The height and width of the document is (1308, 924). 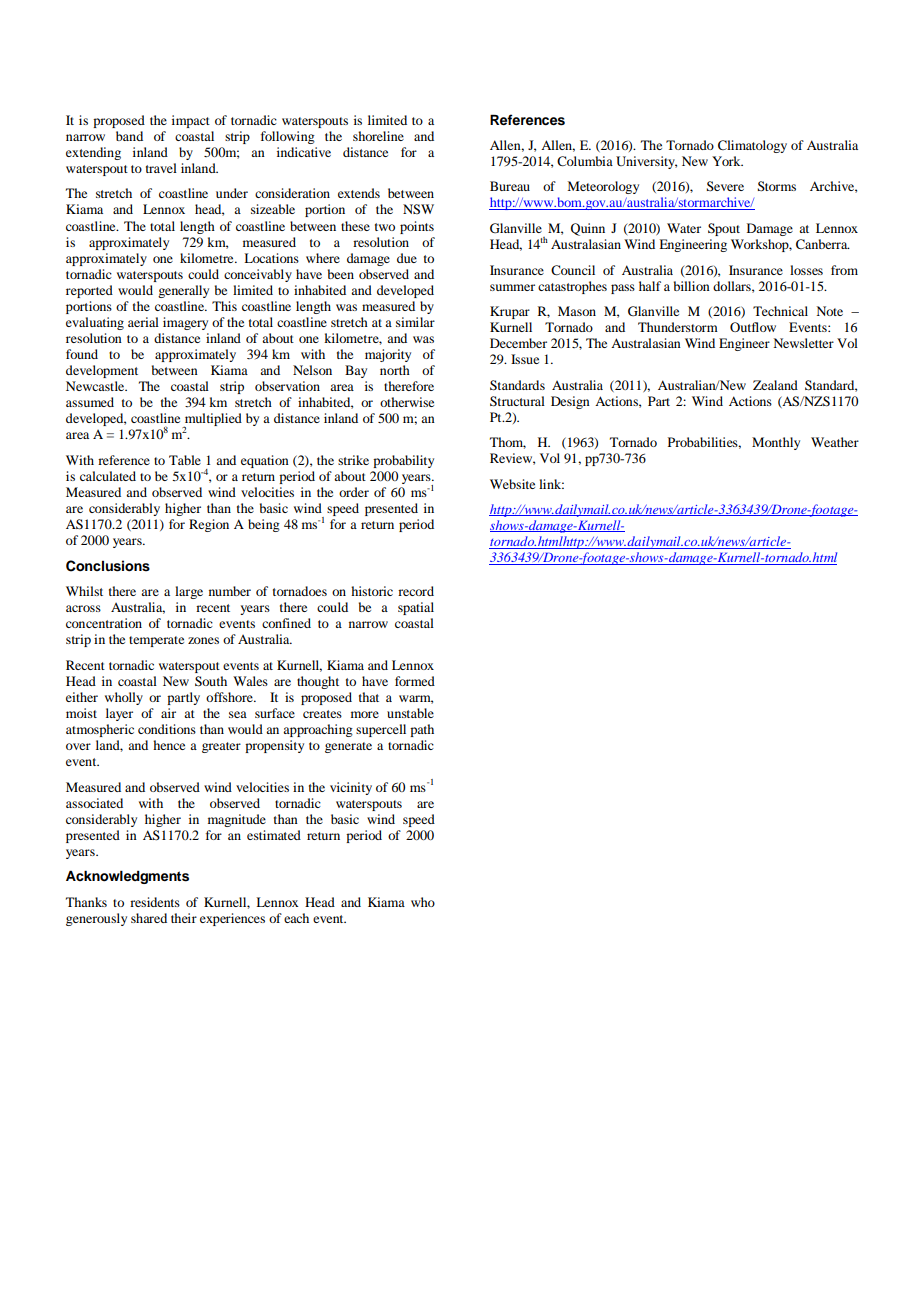 What do you see at coordinates (415, 681) in the document?
I see `formed` at bounding box center [415, 681].
